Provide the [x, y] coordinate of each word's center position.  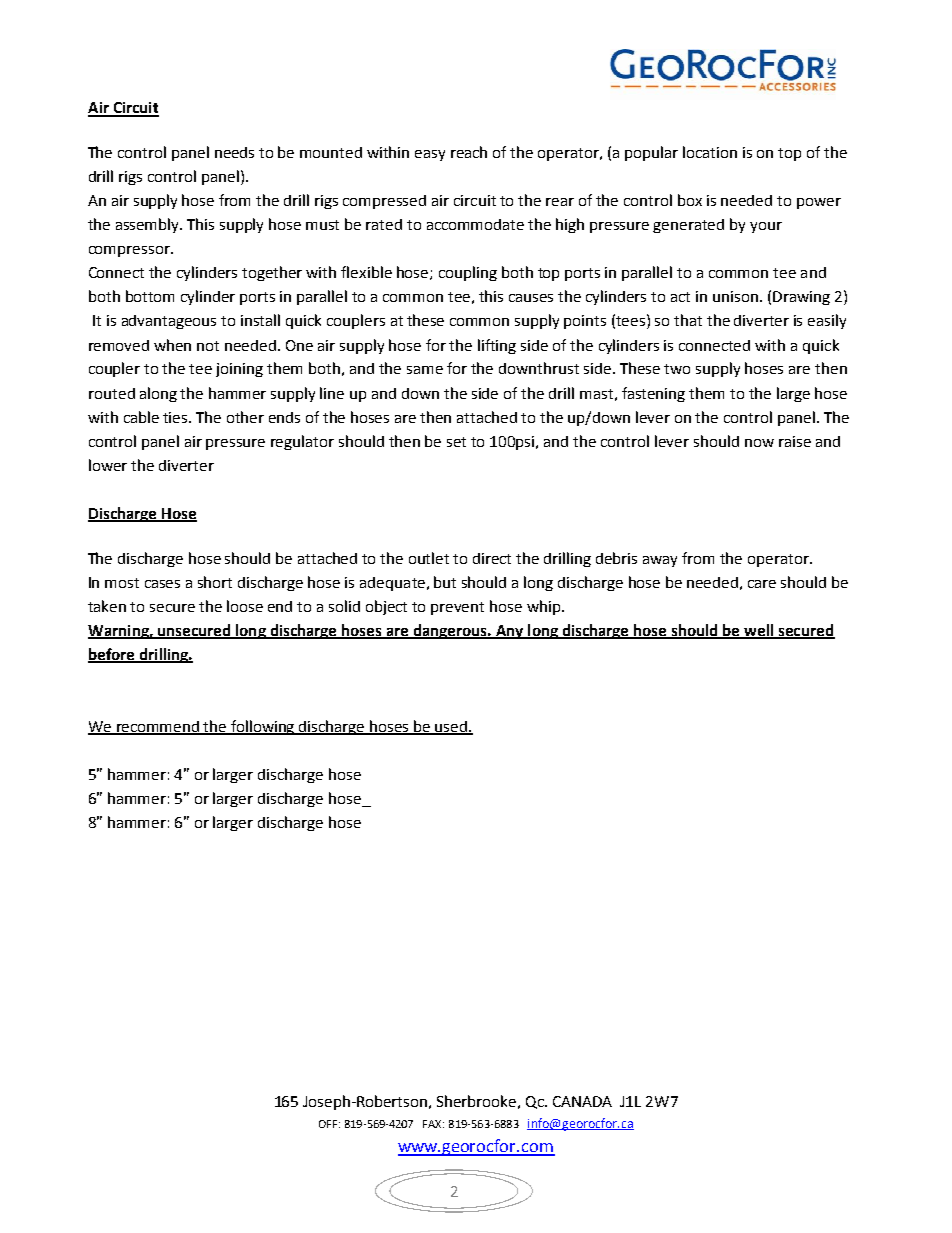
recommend [158, 728]
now [759, 443]
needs [234, 152]
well [759, 631]
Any [510, 632]
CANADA [582, 1101]
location [710, 152]
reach [469, 152]
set [456, 442]
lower [108, 465]
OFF [328, 1124]
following [263, 727]
